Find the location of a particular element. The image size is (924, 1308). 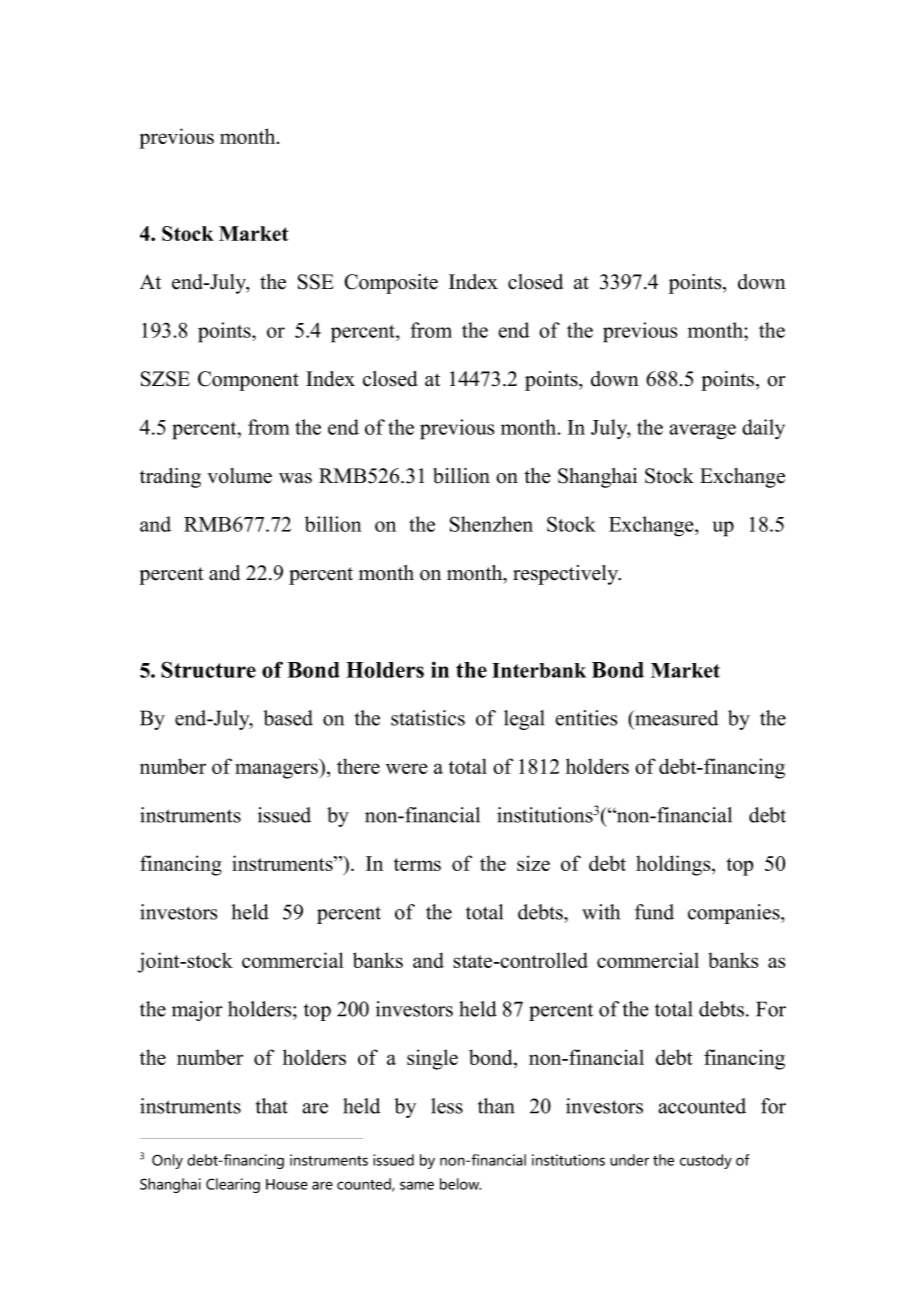

Shenzhen is located at coordinates (491, 524).
